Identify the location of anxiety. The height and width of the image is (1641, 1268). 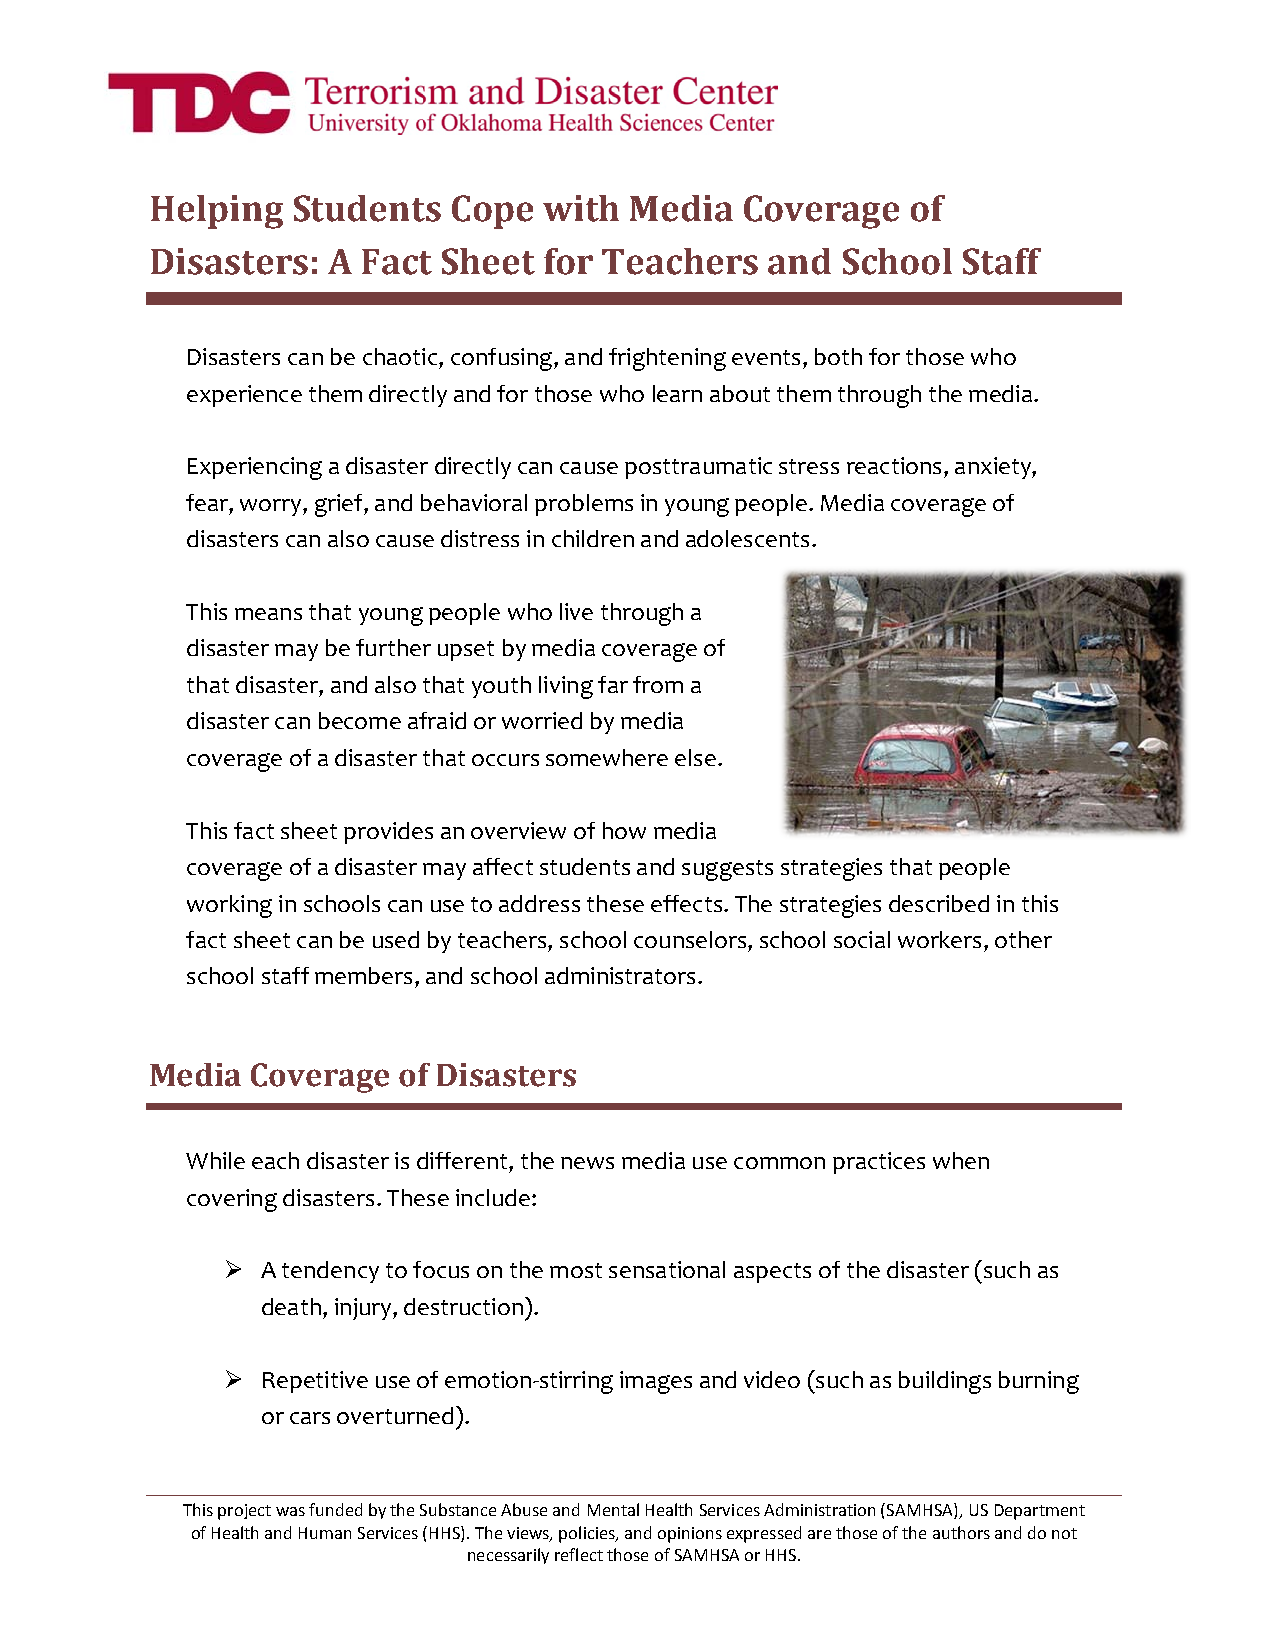
(994, 468).
